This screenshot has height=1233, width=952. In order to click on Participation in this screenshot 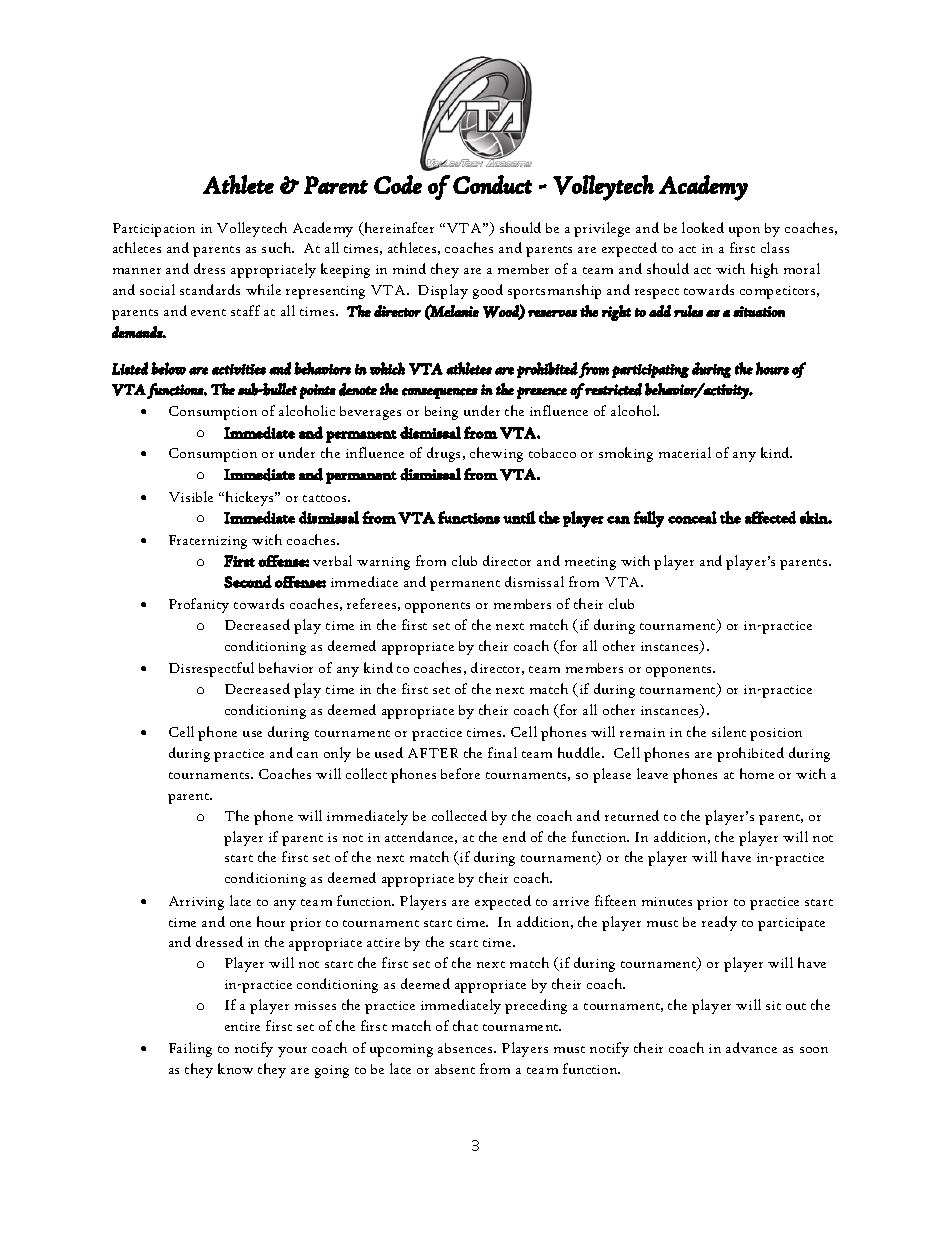, I will do `click(154, 230)`.
